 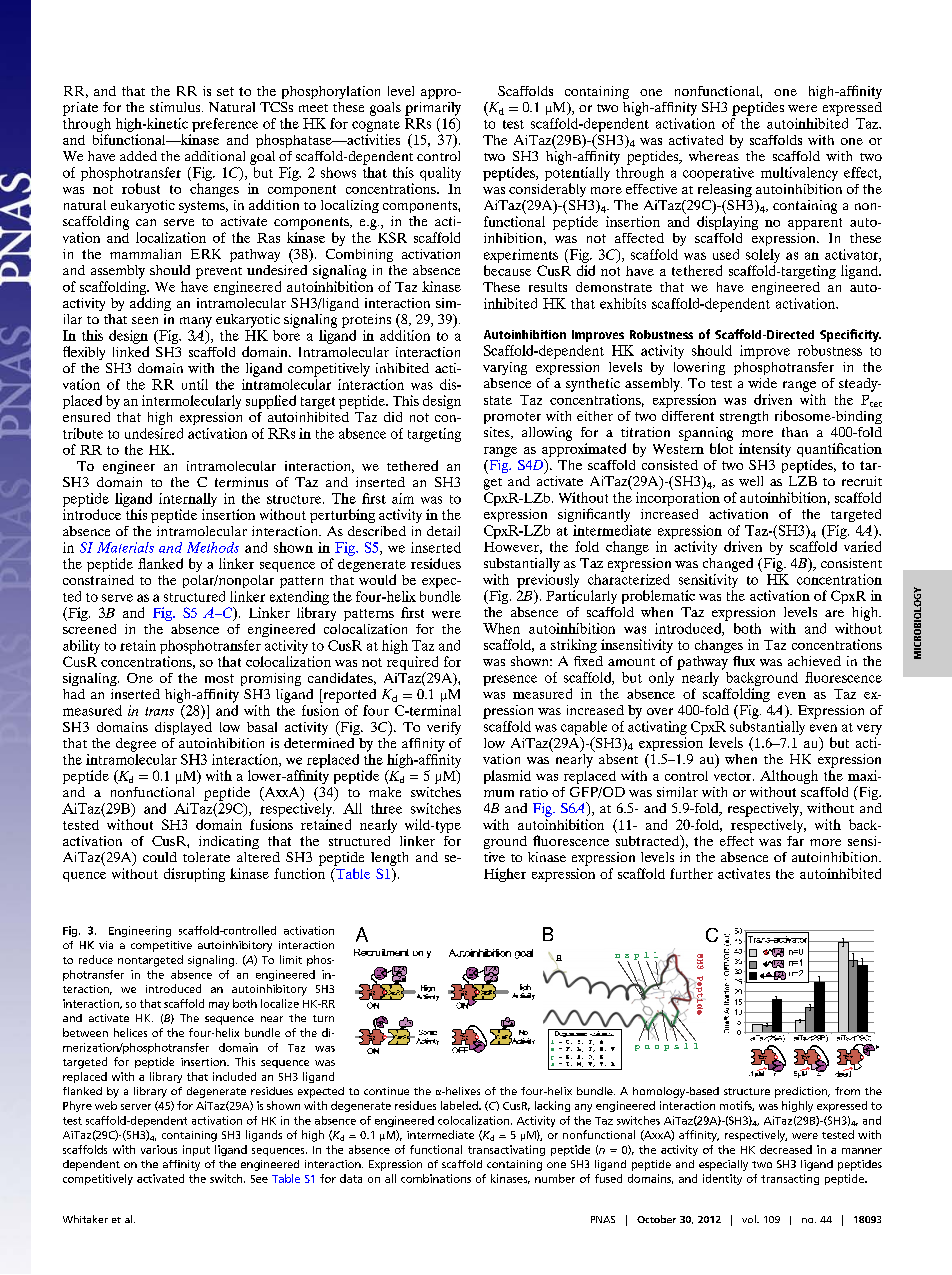 What do you see at coordinates (714, 156) in the screenshot?
I see `whereas` at bounding box center [714, 156].
